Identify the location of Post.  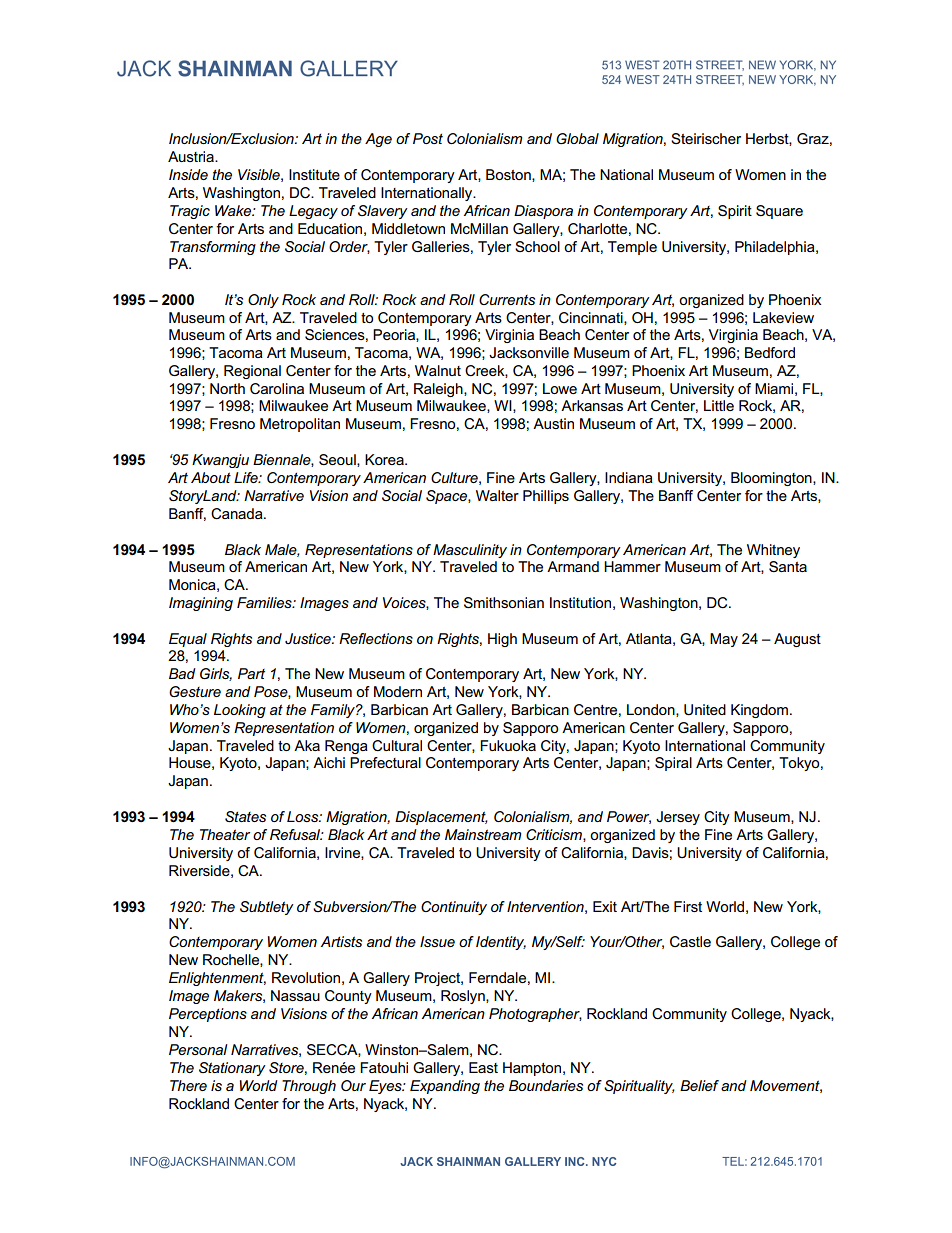
(428, 138).
